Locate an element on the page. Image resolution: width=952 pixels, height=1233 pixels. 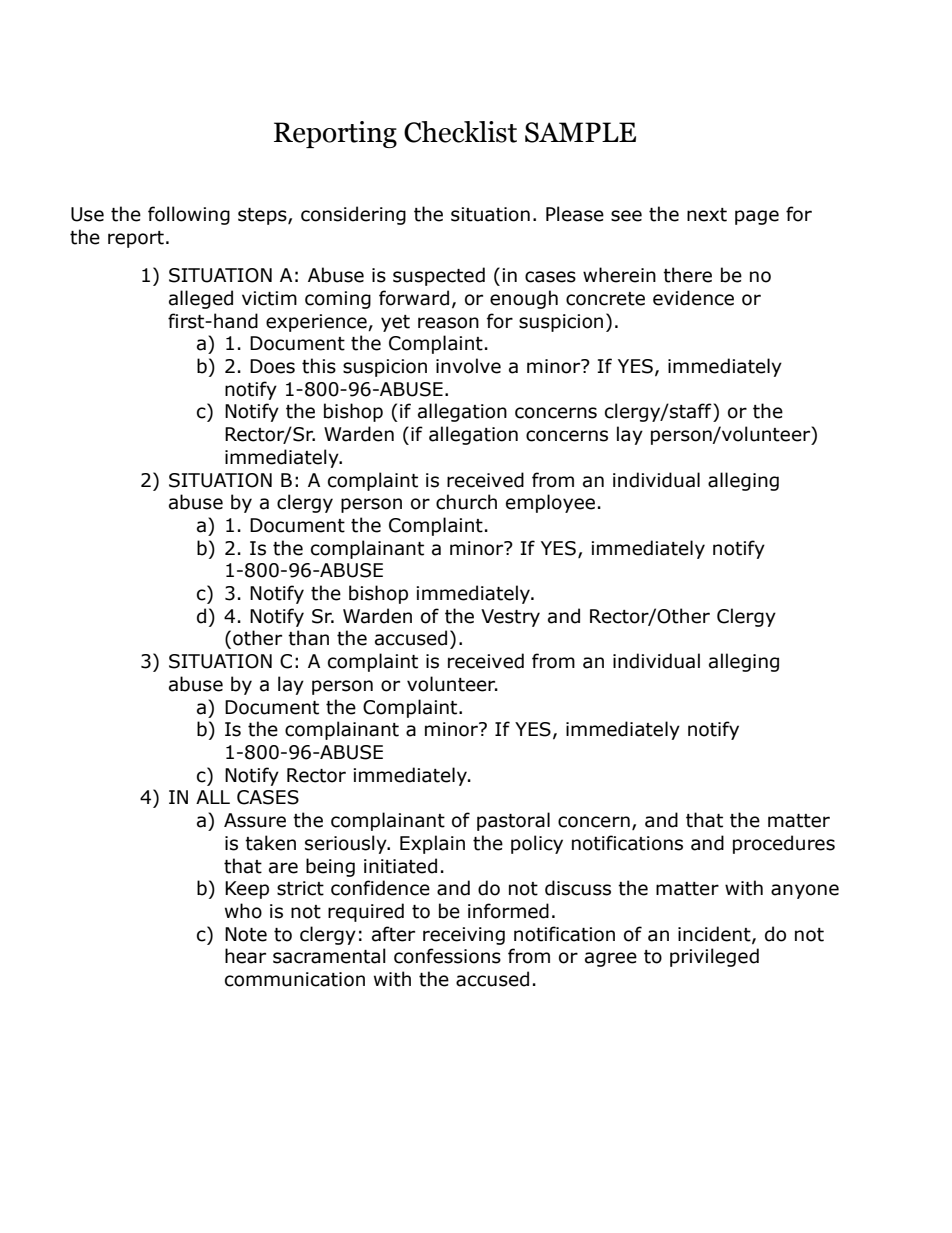
hear is located at coordinates (245, 956).
